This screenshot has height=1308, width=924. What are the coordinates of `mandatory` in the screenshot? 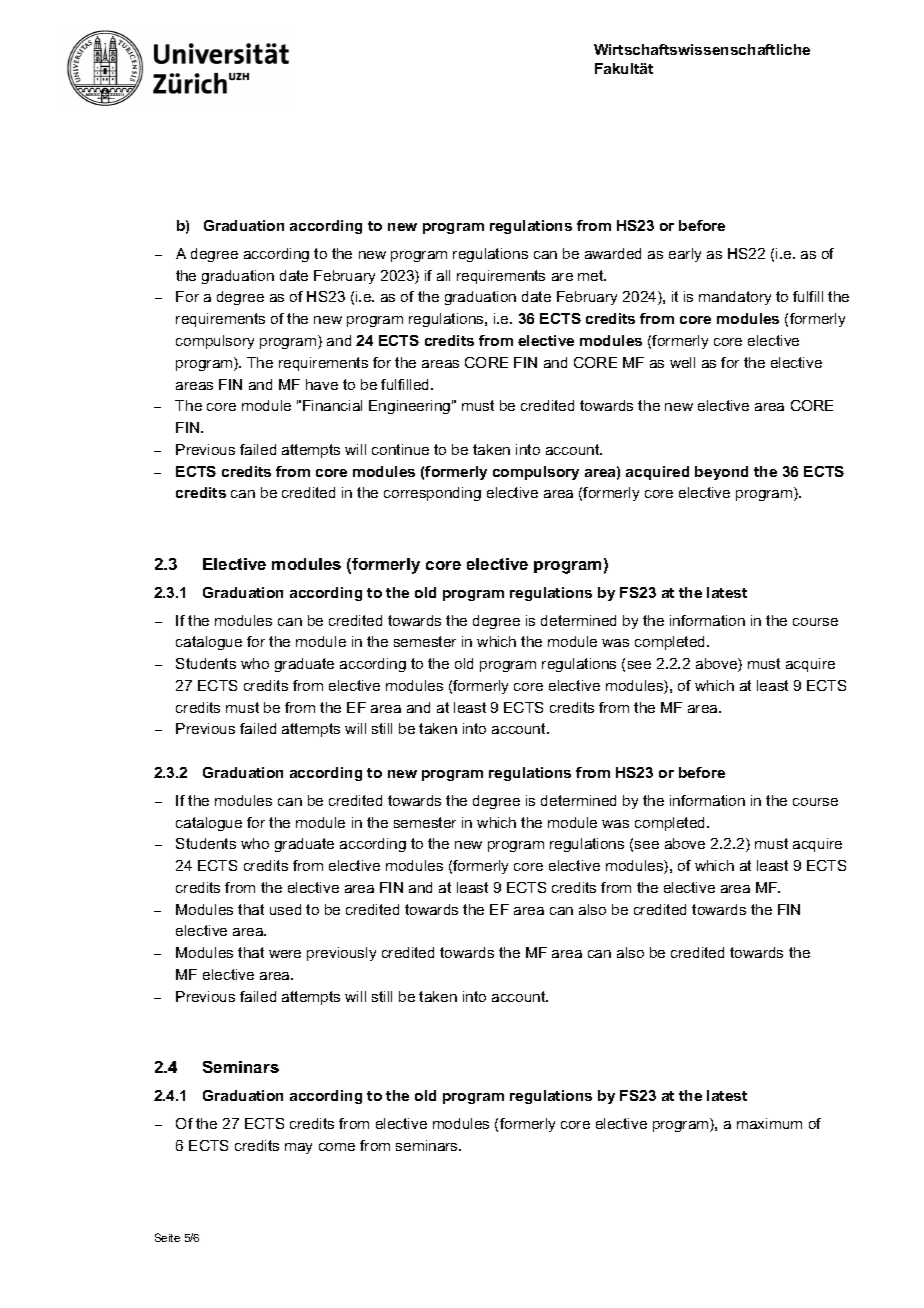 It's located at (735, 298).
